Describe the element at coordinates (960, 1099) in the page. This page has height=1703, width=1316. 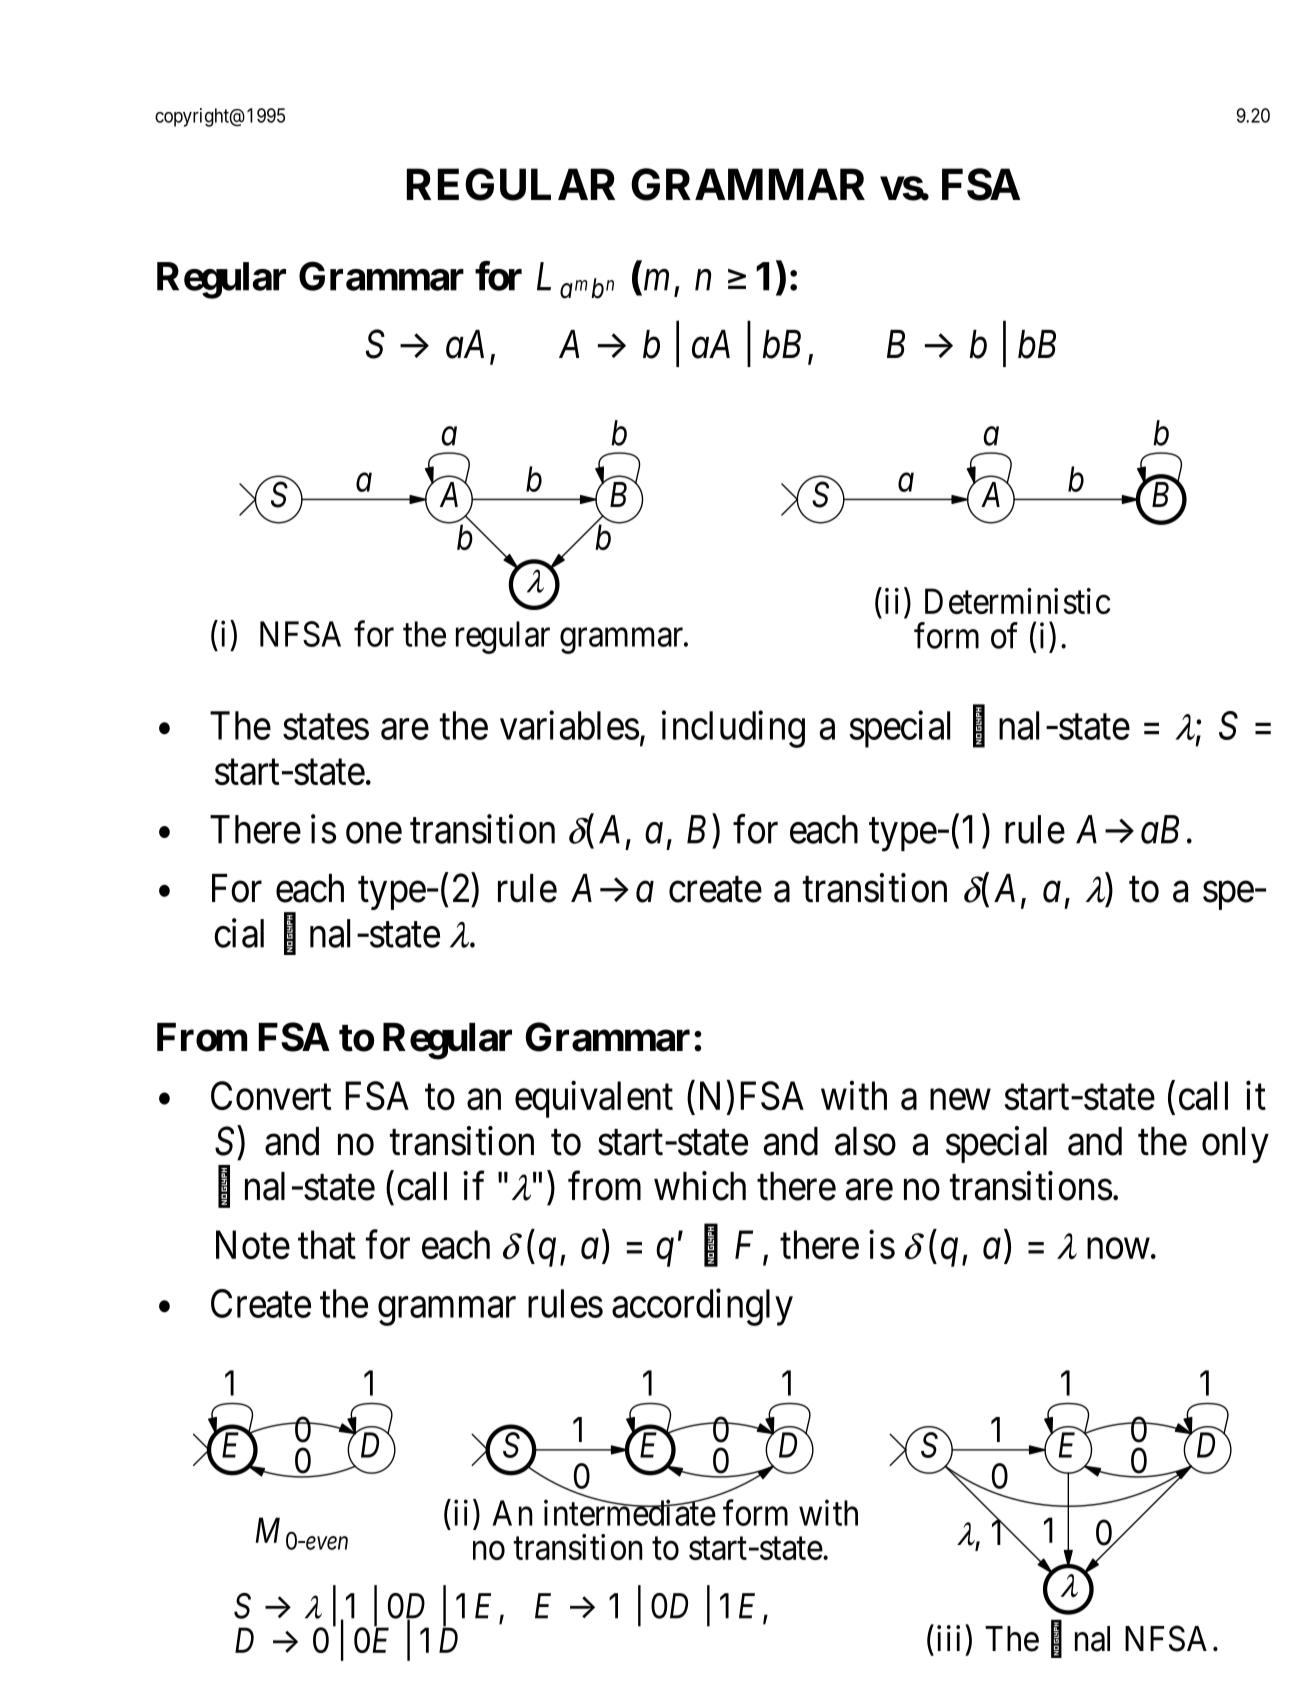
I see `new` at that location.
